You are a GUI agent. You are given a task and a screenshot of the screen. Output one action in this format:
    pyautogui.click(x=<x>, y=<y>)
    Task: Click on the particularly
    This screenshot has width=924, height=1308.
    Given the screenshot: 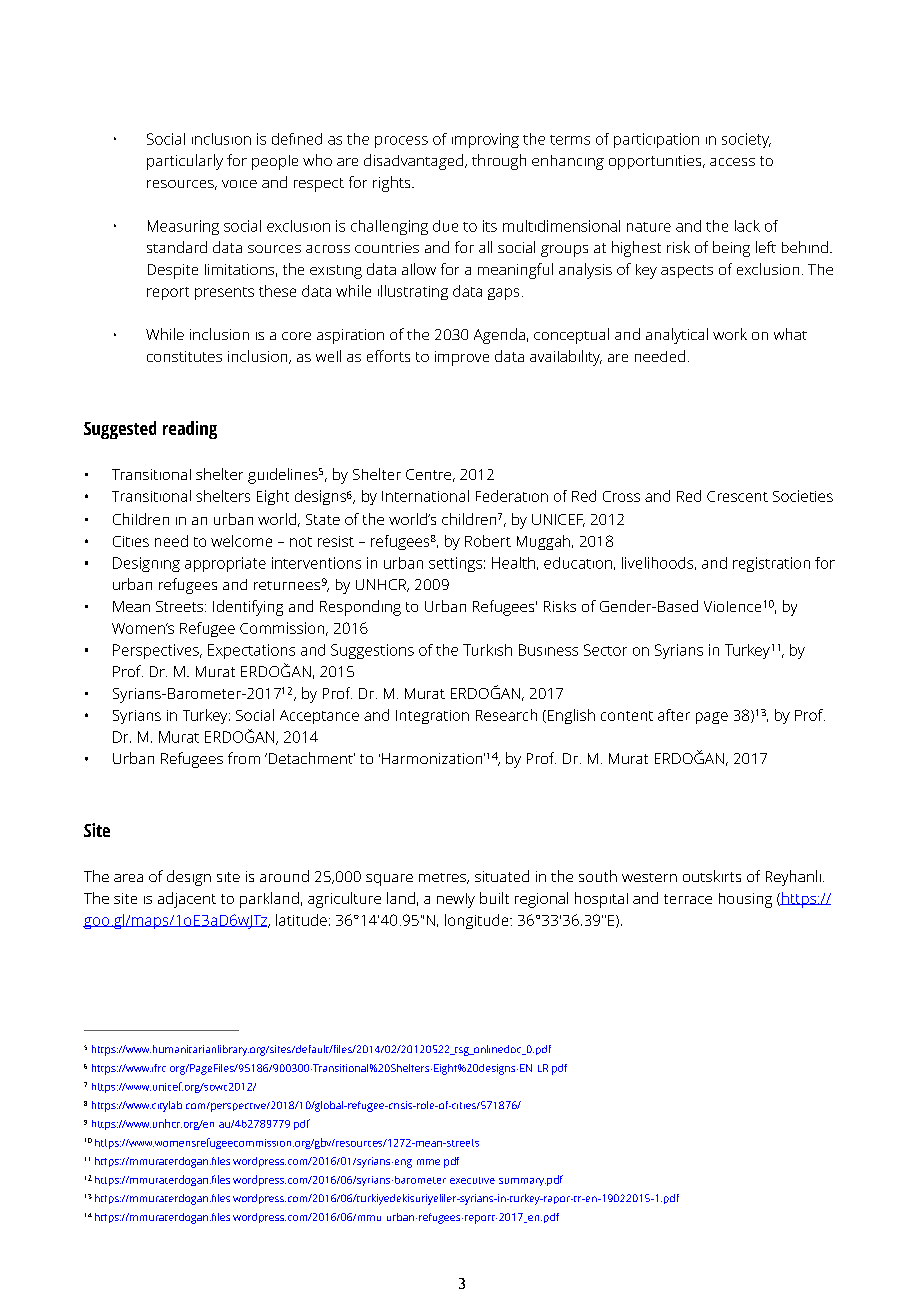 What is the action you would take?
    pyautogui.click(x=185, y=162)
